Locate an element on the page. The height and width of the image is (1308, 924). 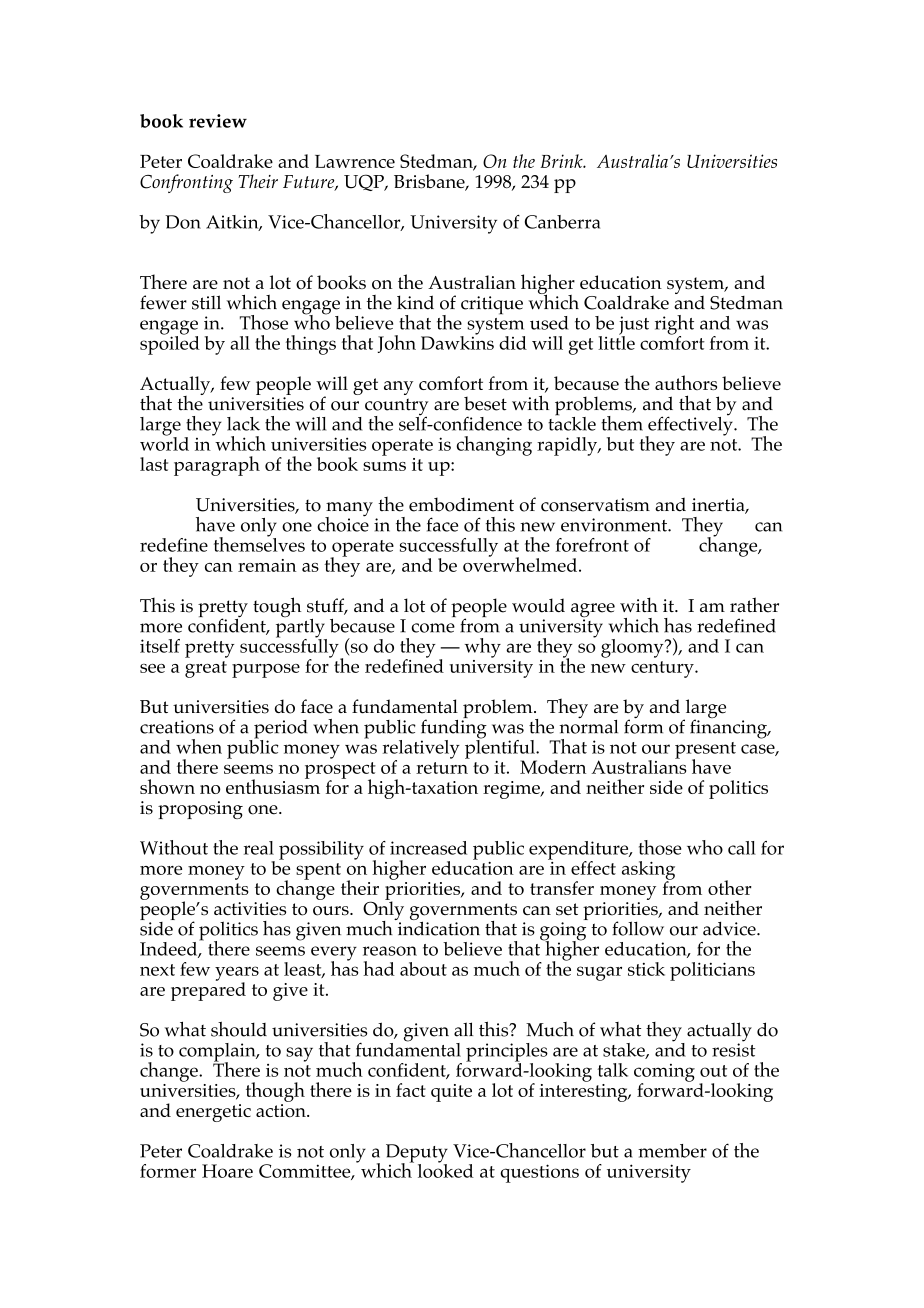
Hoare is located at coordinates (227, 1171).
